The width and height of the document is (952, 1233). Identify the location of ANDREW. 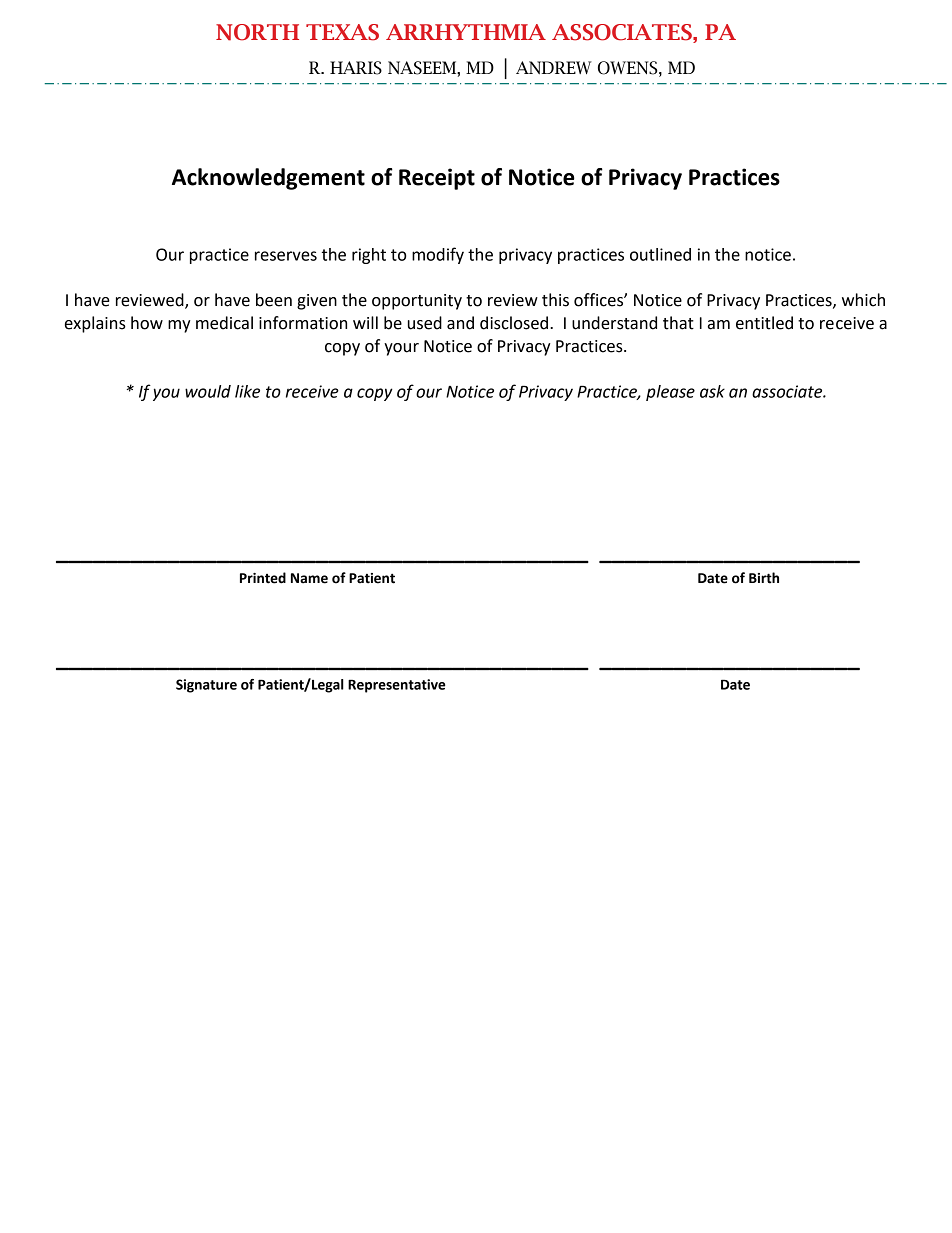
(554, 67).
